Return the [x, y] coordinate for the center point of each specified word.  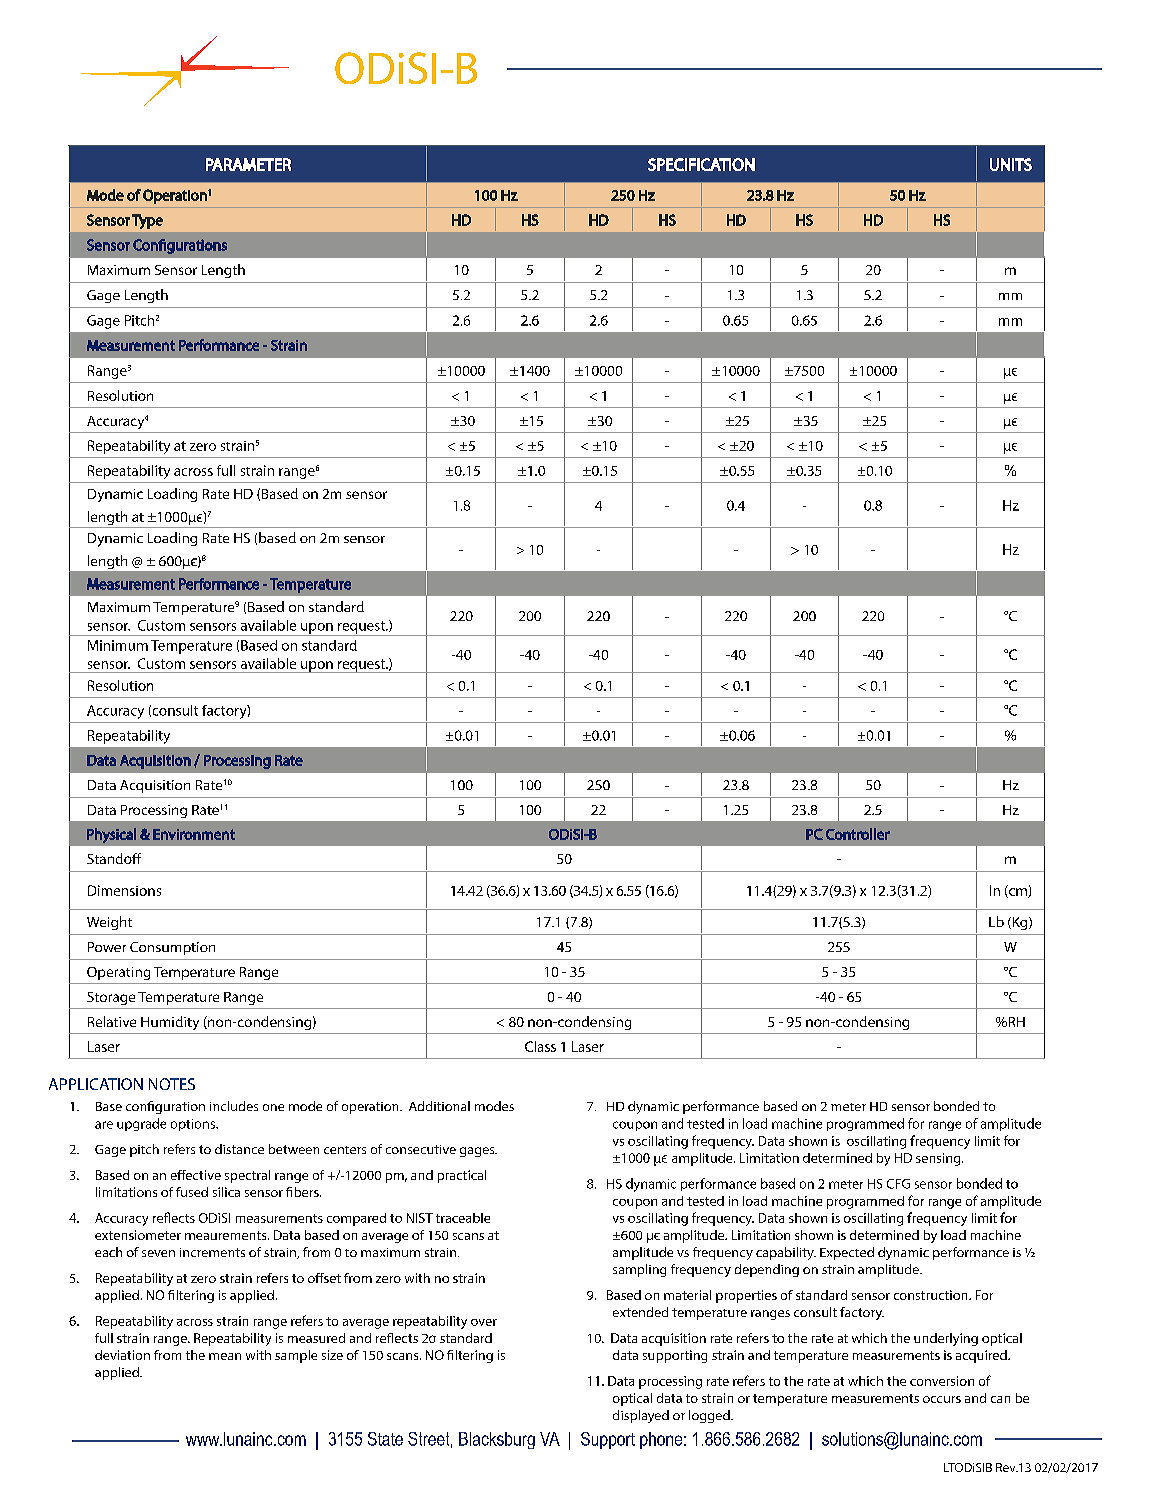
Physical [111, 835]
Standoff [114, 858]
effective [196, 1175]
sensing [939, 1159]
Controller [858, 834]
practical [462, 1176]
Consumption [172, 948]
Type [147, 221]
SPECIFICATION [701, 164]
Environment [194, 834]
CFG [898, 1184]
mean [225, 1356]
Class [540, 1046]
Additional [439, 1106]
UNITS [1011, 164]
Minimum [118, 645]
